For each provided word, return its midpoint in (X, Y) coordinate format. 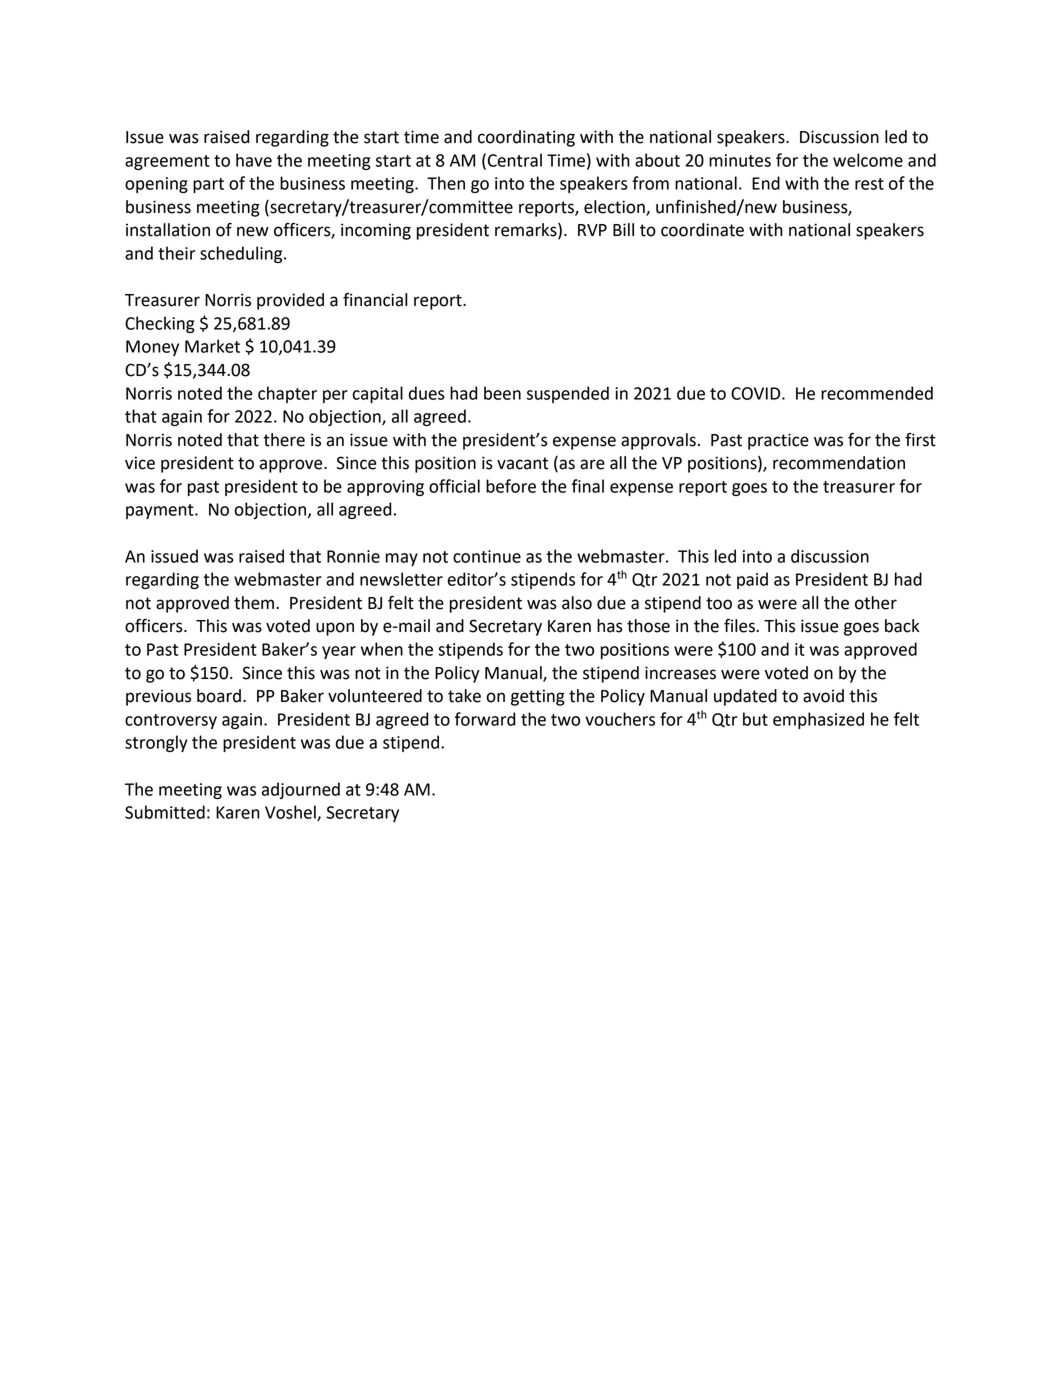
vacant (522, 463)
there (284, 440)
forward (485, 719)
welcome (868, 160)
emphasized (818, 720)
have (254, 160)
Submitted (165, 812)
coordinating (526, 138)
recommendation (839, 463)
